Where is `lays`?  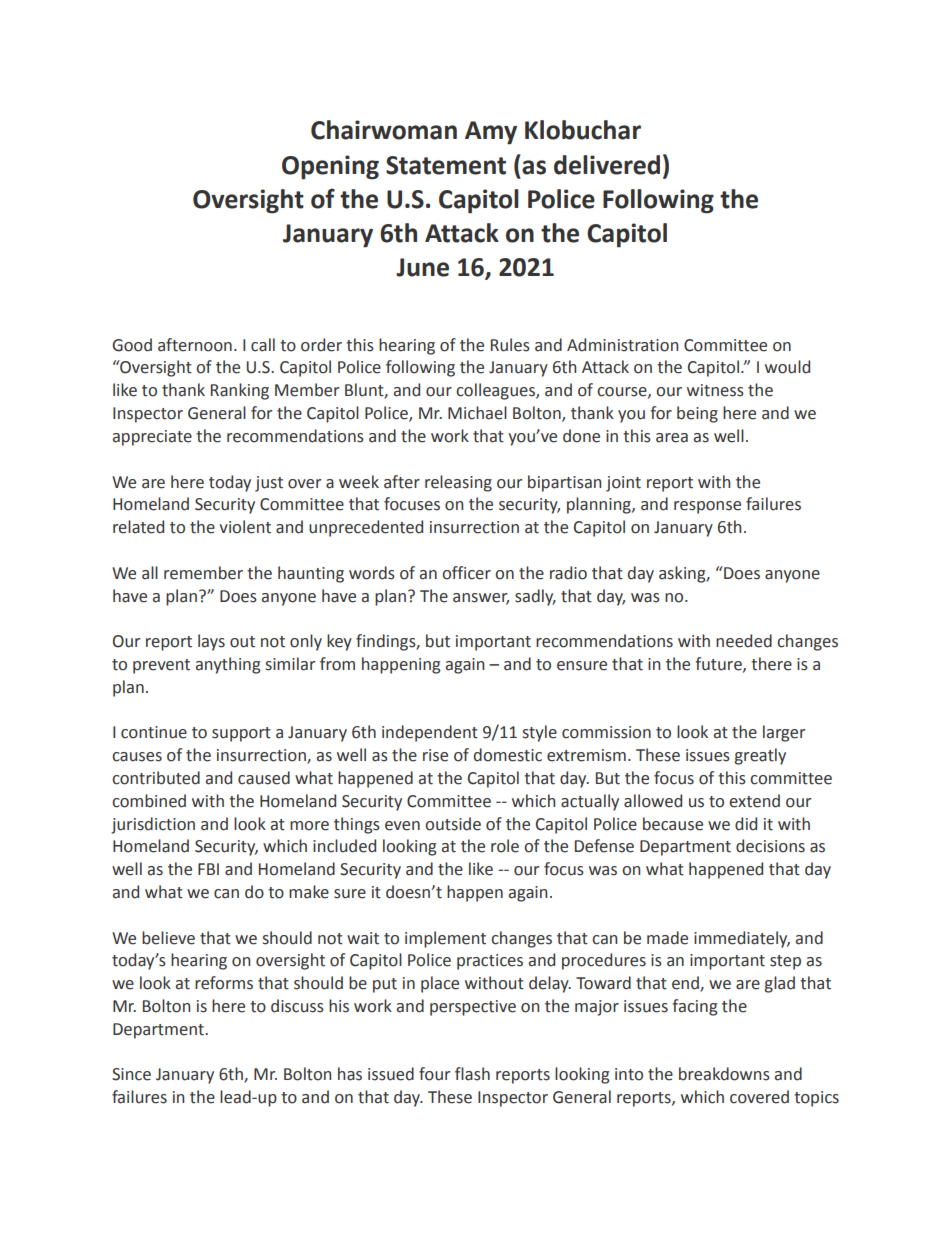
lays is located at coordinates (211, 642).
